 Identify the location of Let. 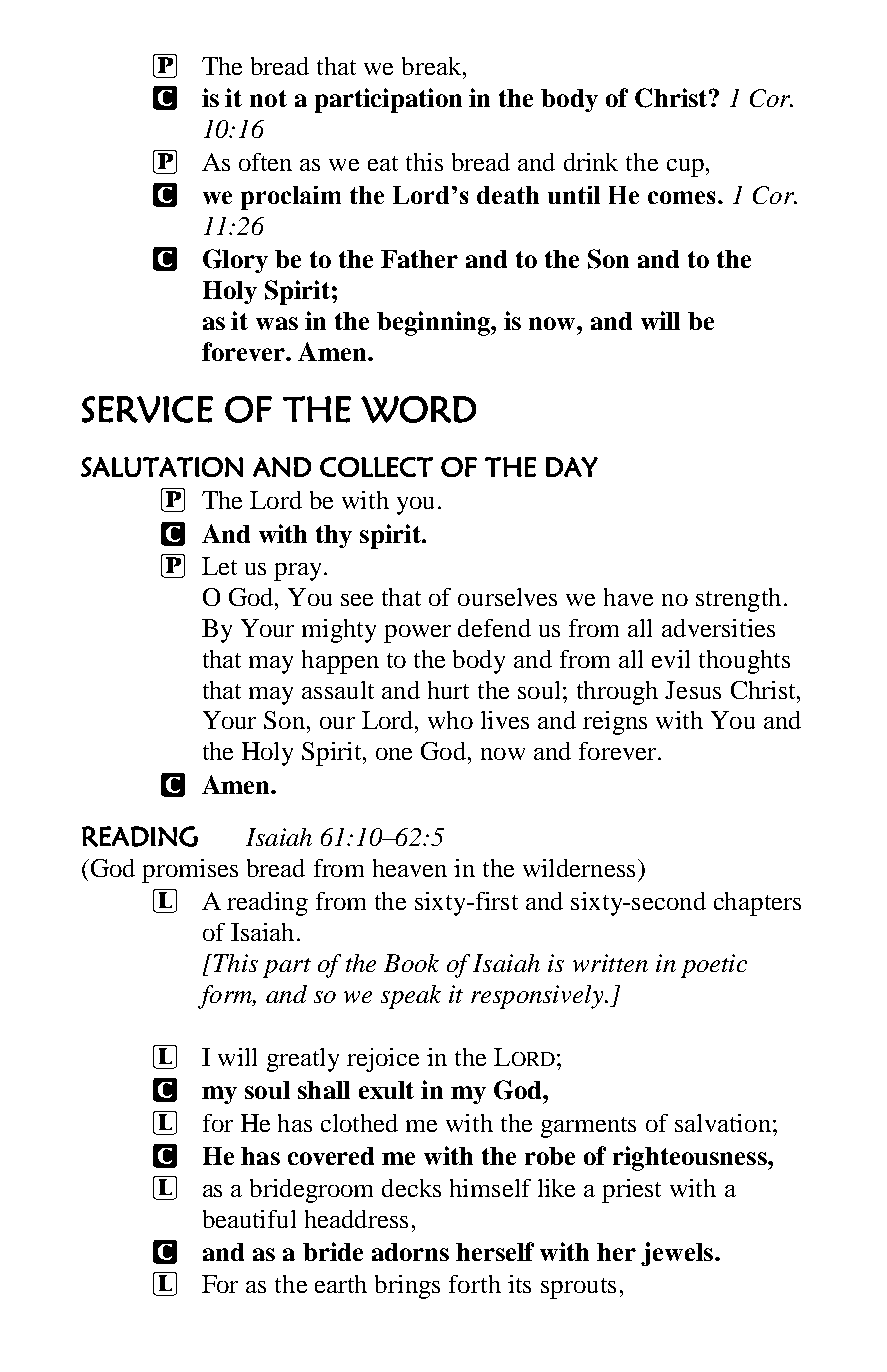
(219, 566).
